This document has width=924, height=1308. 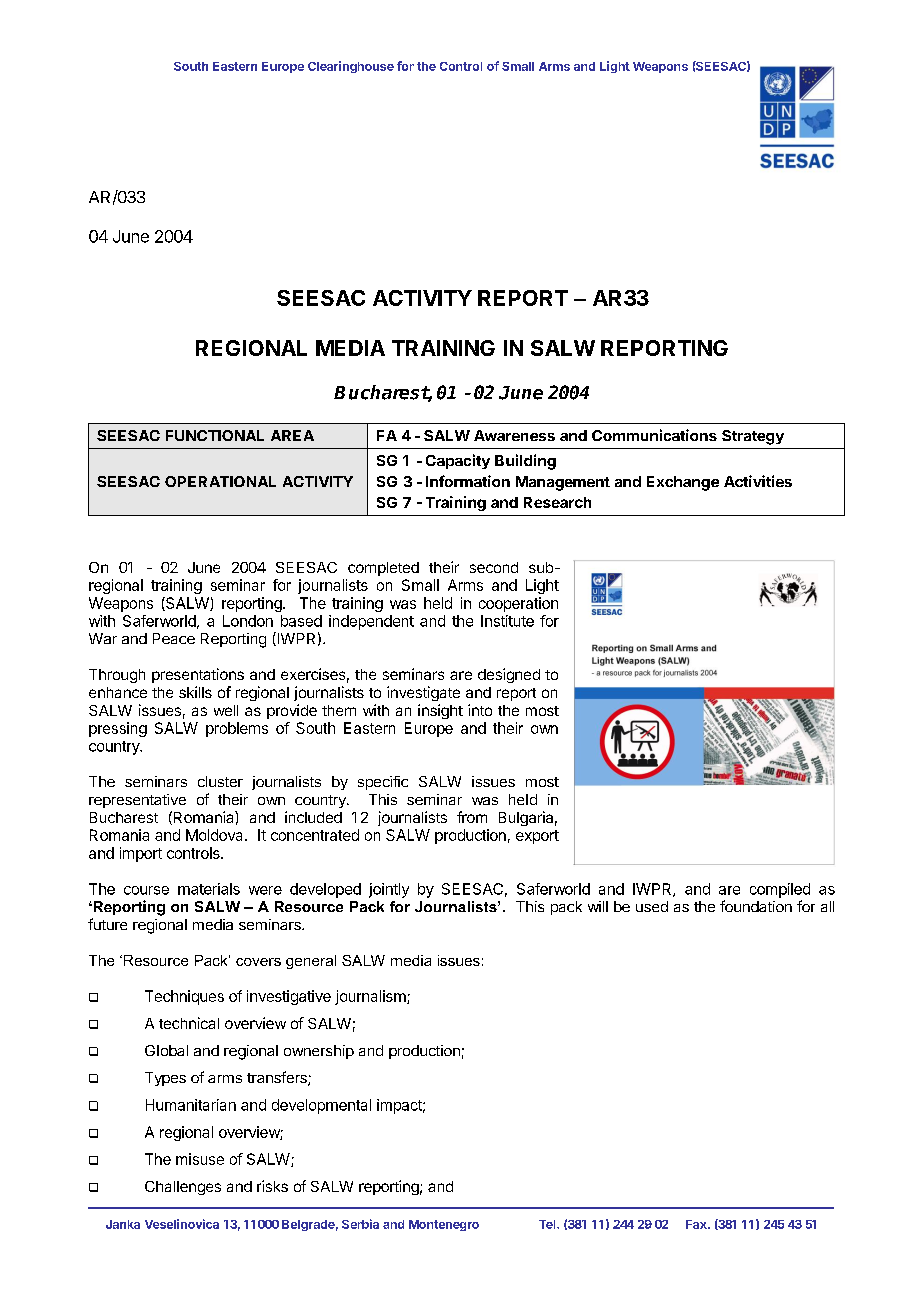 What do you see at coordinates (654, 435) in the document?
I see `Communications` at bounding box center [654, 435].
